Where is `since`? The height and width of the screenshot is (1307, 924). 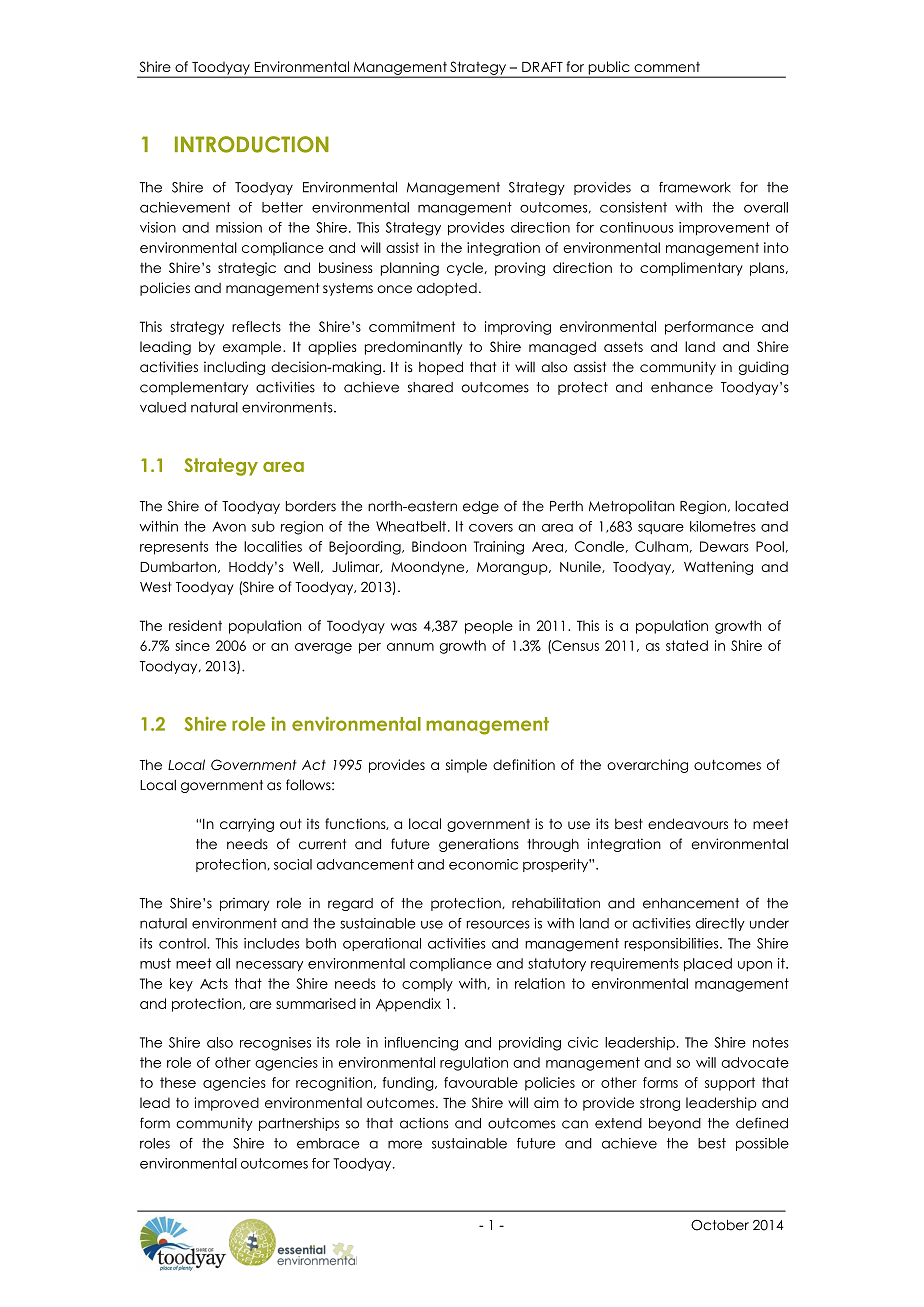 since is located at coordinates (192, 645).
